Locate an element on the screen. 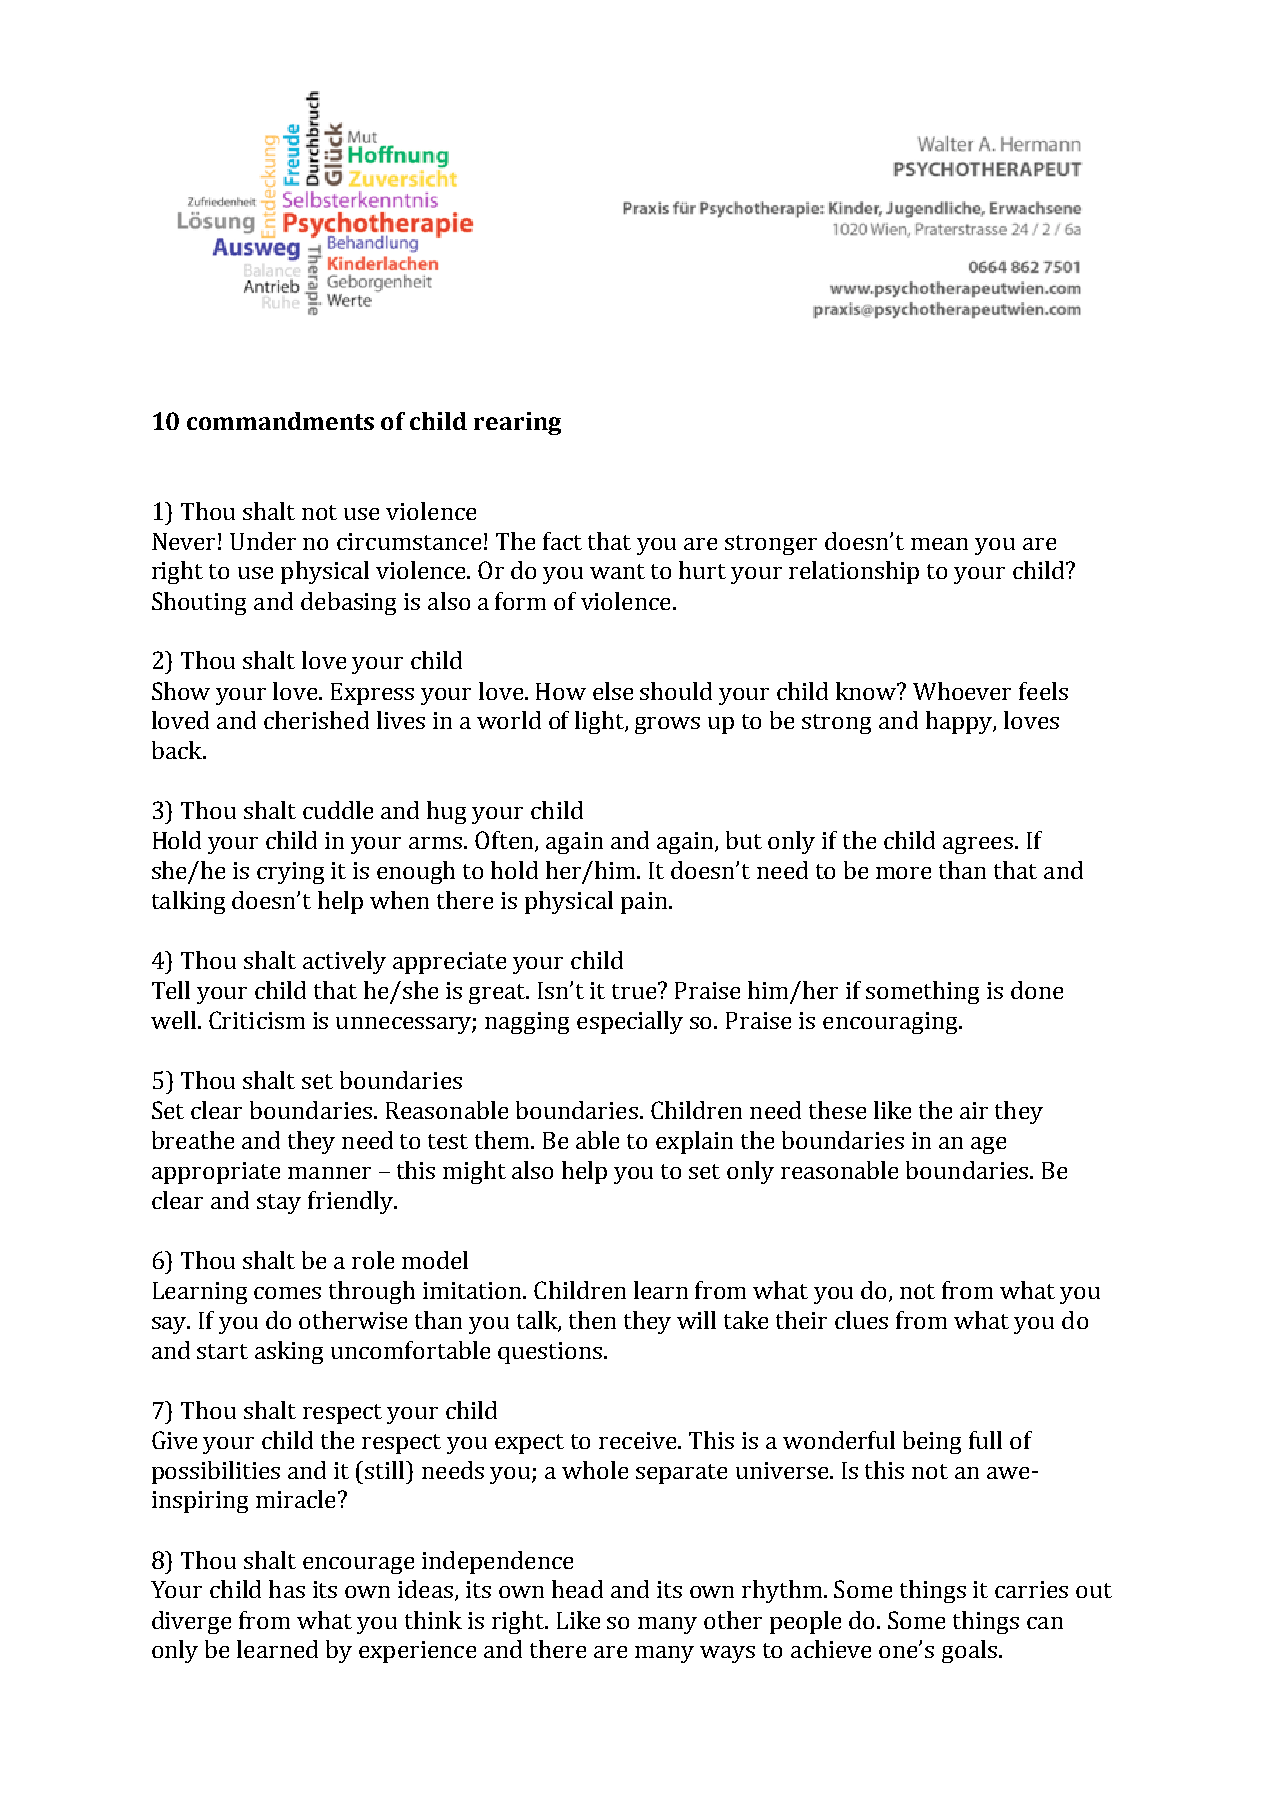 This screenshot has width=1267, height=1794. especially is located at coordinates (630, 1022).
